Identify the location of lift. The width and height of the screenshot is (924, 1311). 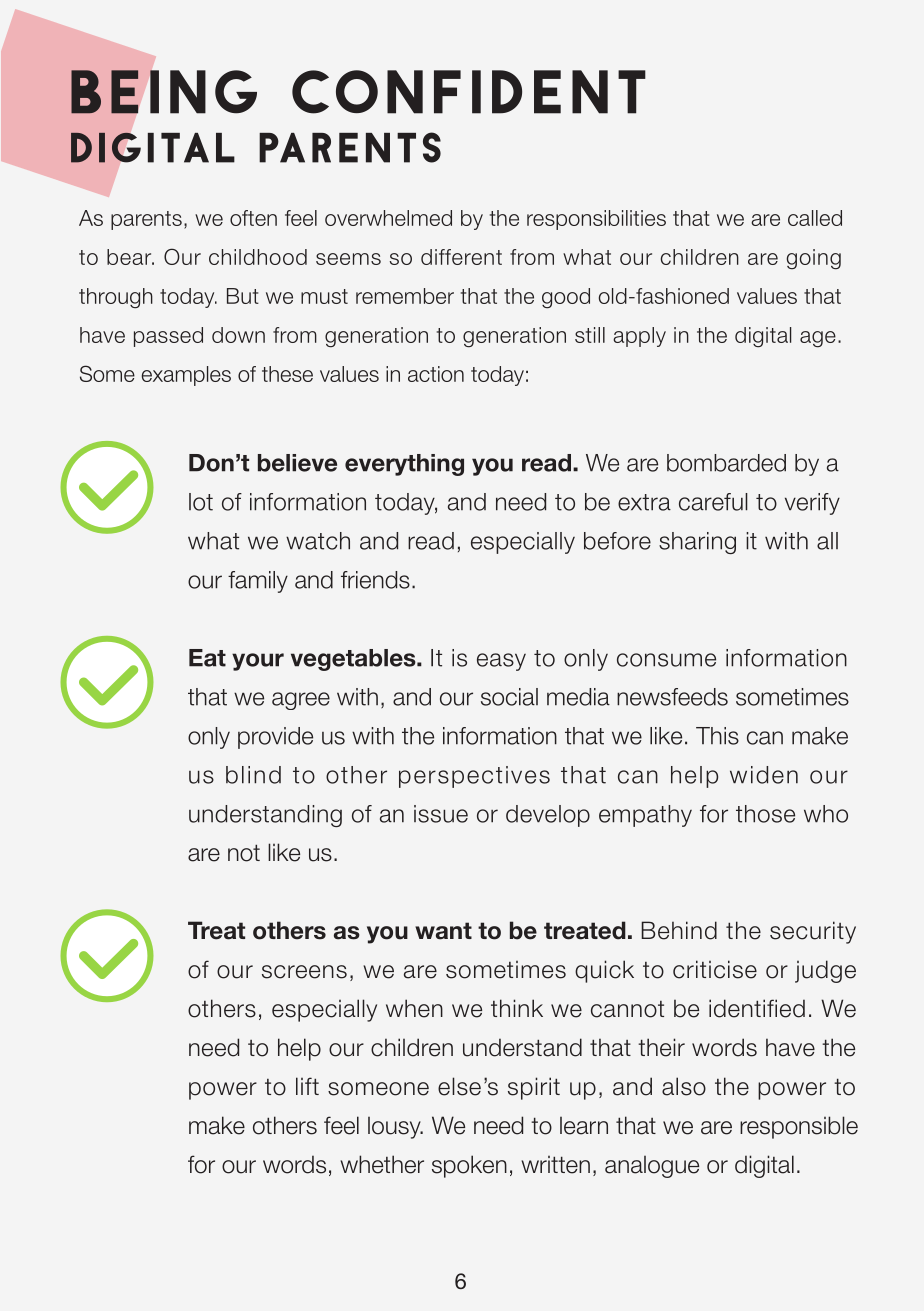
(307, 1086).
